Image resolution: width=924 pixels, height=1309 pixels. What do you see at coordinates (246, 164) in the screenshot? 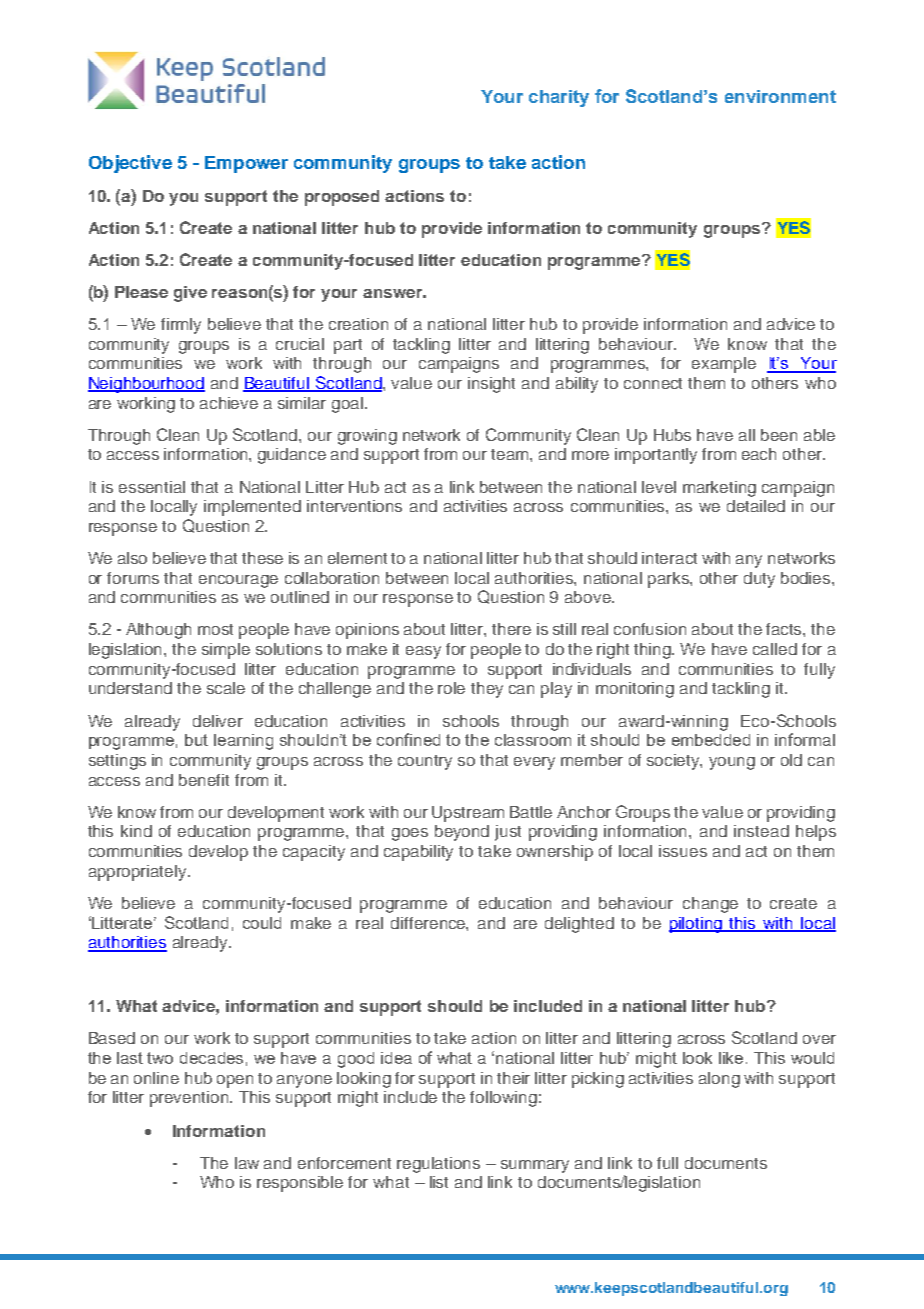
I see `Empower` at bounding box center [246, 164].
